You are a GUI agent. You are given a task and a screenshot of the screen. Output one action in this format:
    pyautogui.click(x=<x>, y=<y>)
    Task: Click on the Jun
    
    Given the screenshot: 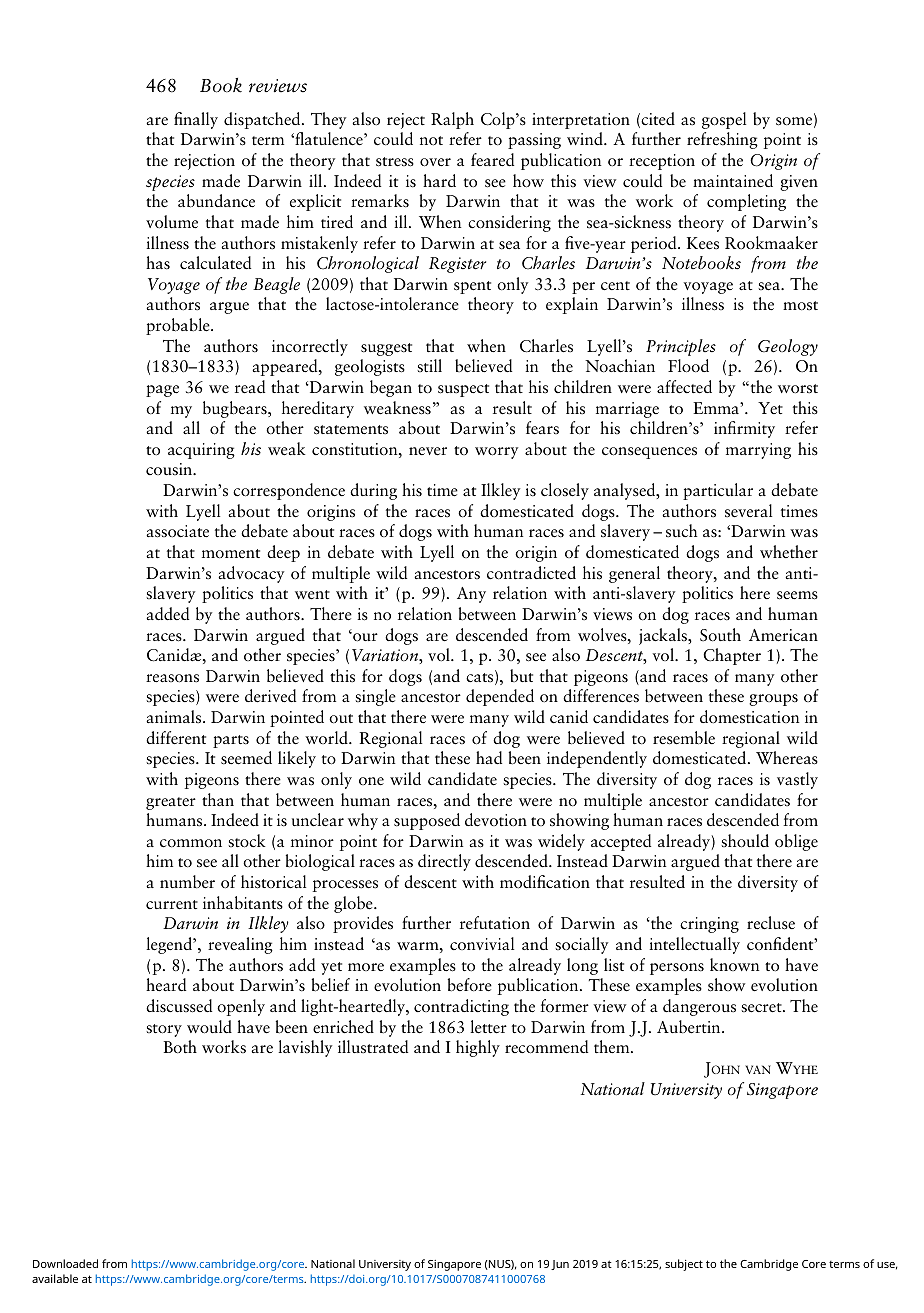 What is the action you would take?
    pyautogui.click(x=560, y=1265)
